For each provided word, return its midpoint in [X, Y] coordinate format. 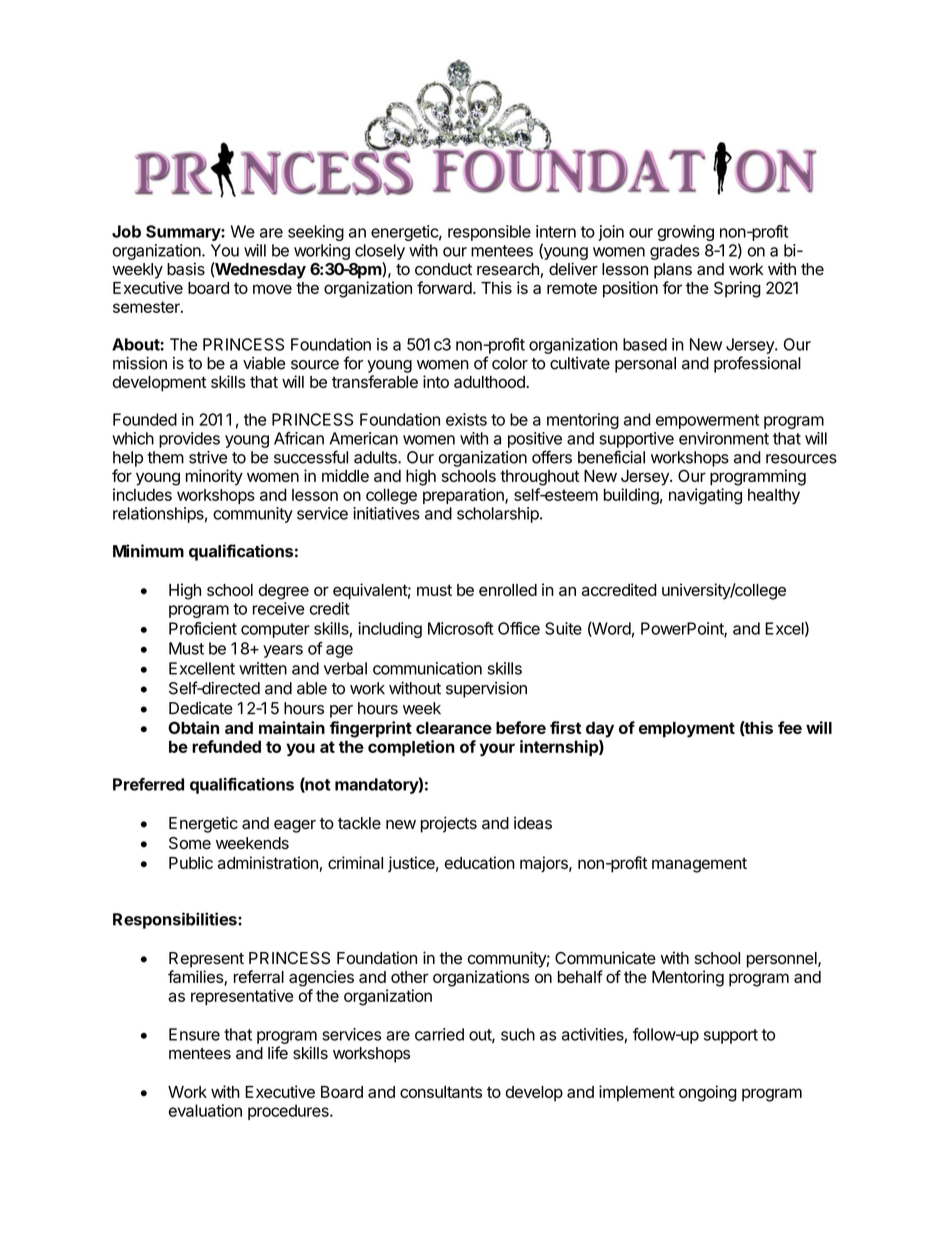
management [699, 865]
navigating [705, 496]
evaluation [205, 1110]
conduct [443, 269]
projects [449, 824]
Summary [184, 233]
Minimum [148, 551]
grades [675, 252]
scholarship [499, 515]
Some [190, 843]
